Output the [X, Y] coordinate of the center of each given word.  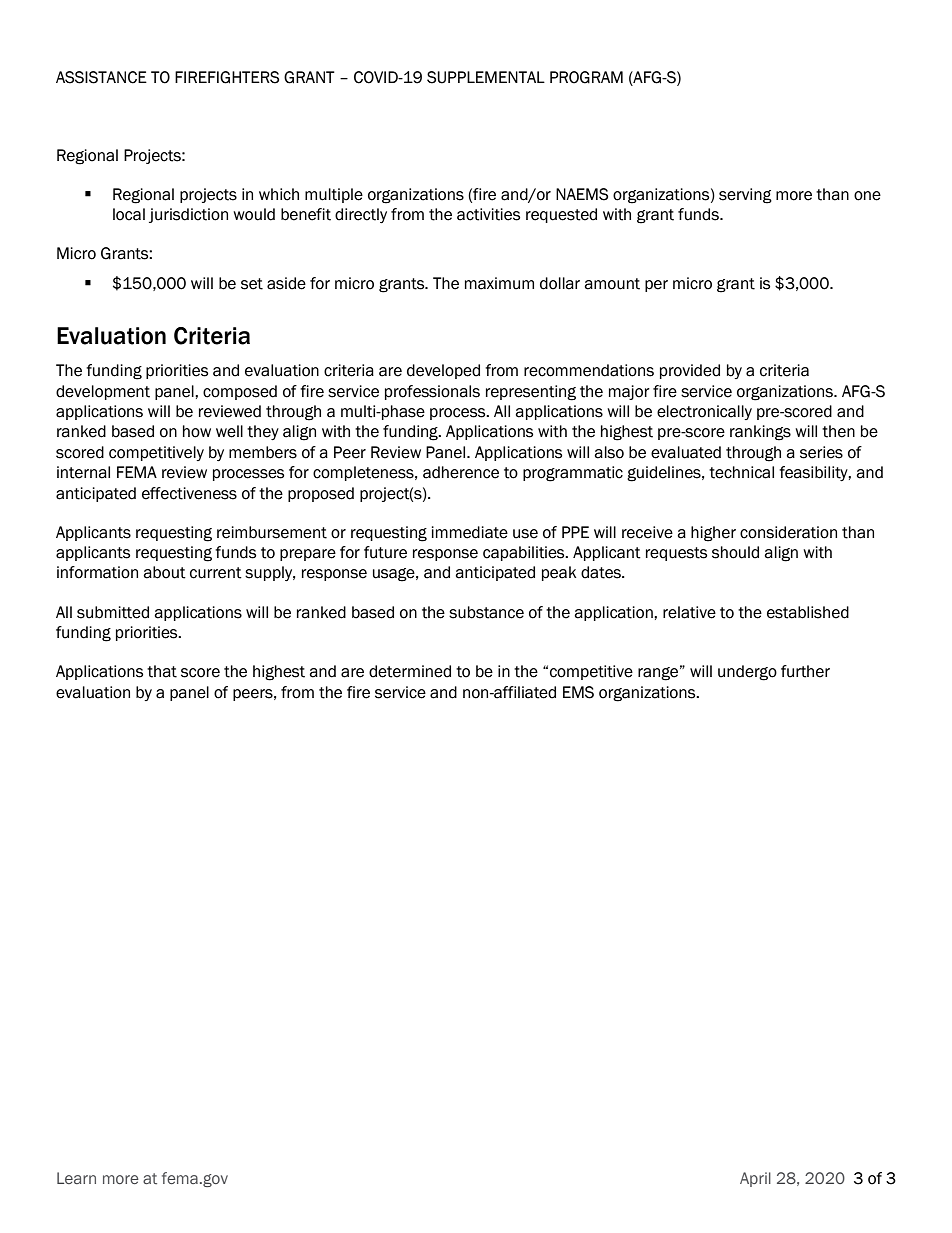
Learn [76, 1178]
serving [745, 196]
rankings [760, 433]
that [162, 671]
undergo [747, 673]
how [197, 431]
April [755, 1179]
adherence [461, 472]
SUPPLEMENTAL [486, 77]
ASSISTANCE [101, 77]
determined [410, 671]
